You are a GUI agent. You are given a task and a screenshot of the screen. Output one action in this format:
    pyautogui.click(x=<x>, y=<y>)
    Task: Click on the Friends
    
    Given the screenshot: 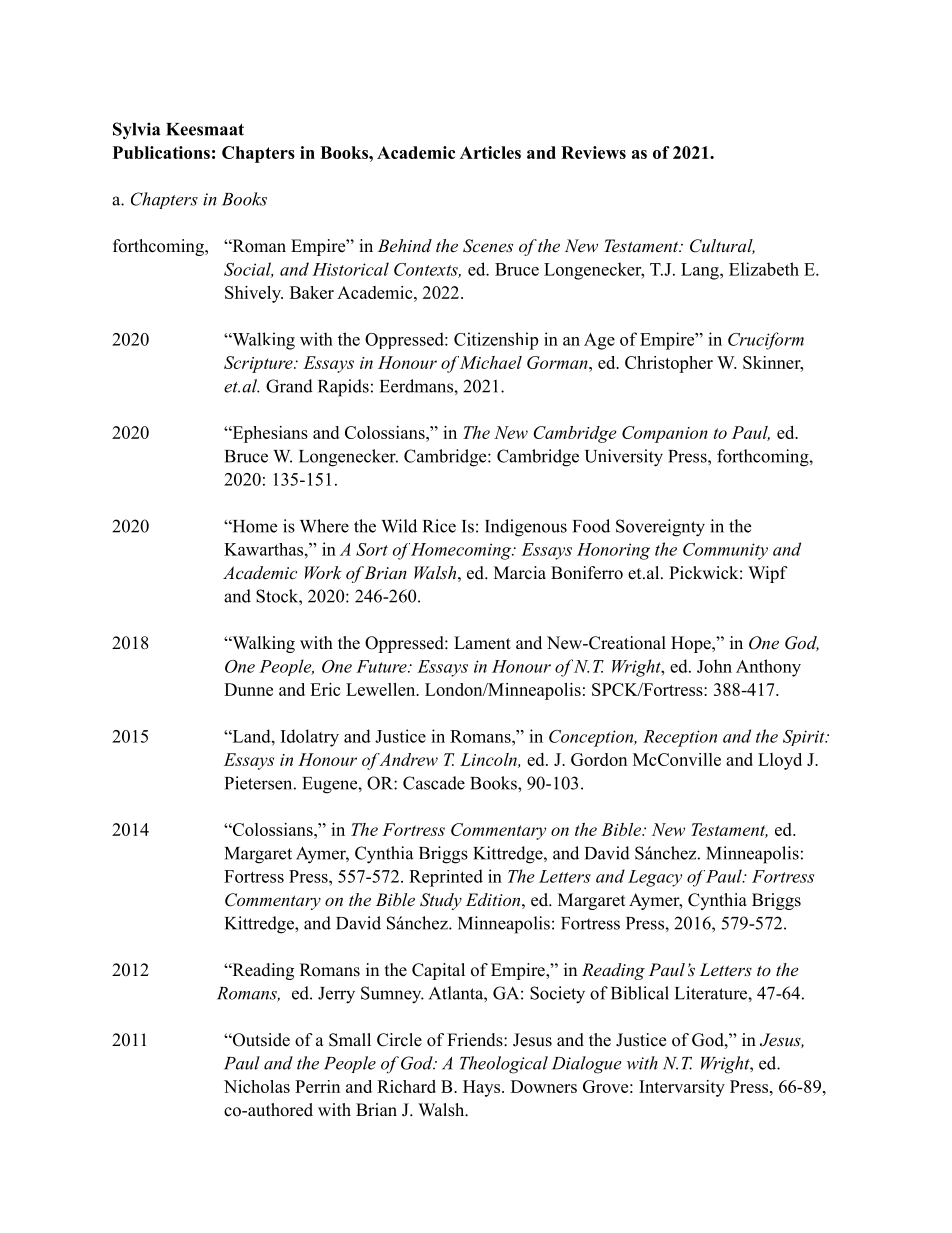 What is the action you would take?
    pyautogui.click(x=476, y=1040)
